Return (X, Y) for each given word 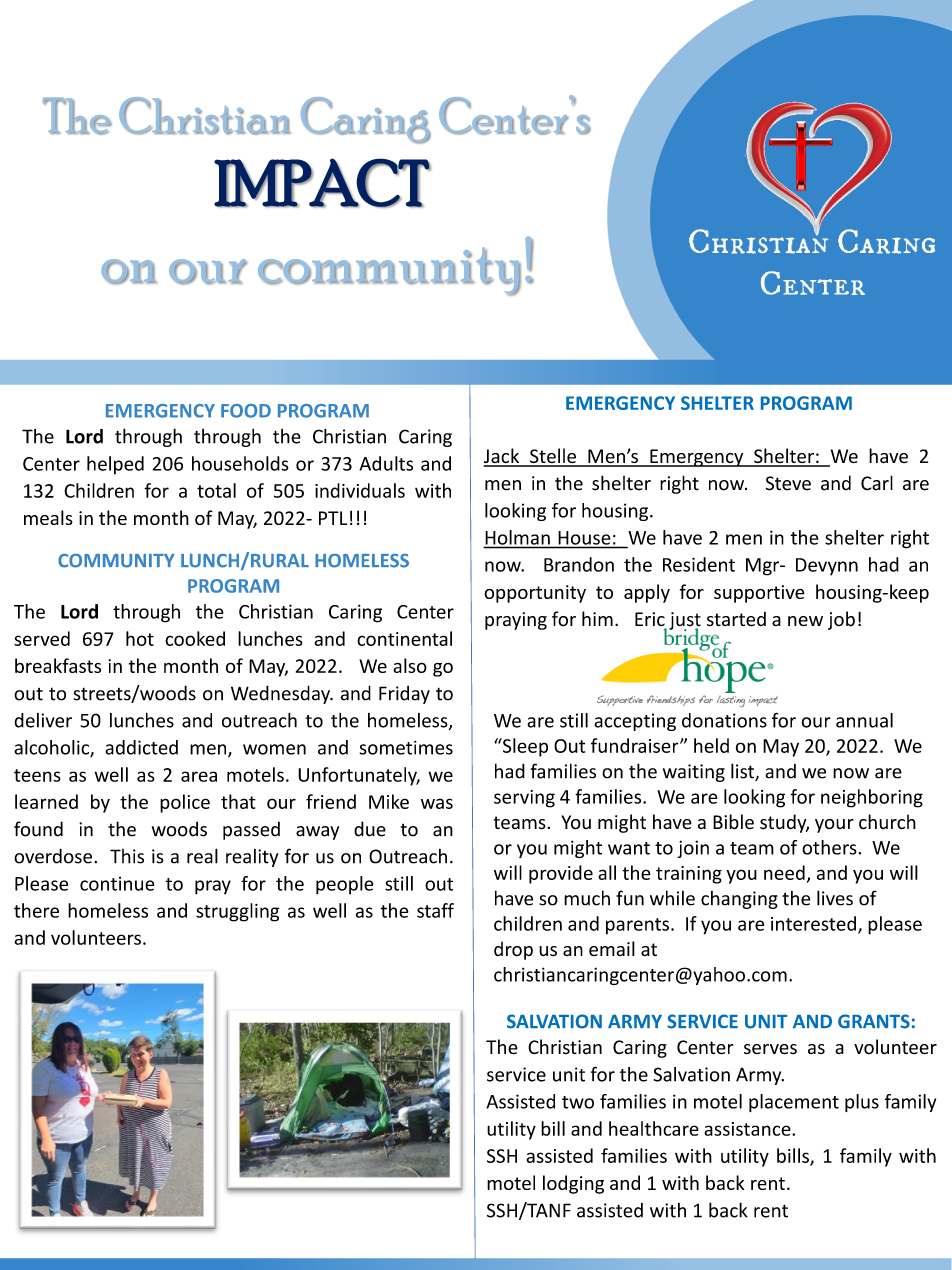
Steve (788, 483)
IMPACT (322, 183)
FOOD (246, 411)
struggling (237, 912)
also (410, 665)
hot (140, 638)
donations (724, 720)
